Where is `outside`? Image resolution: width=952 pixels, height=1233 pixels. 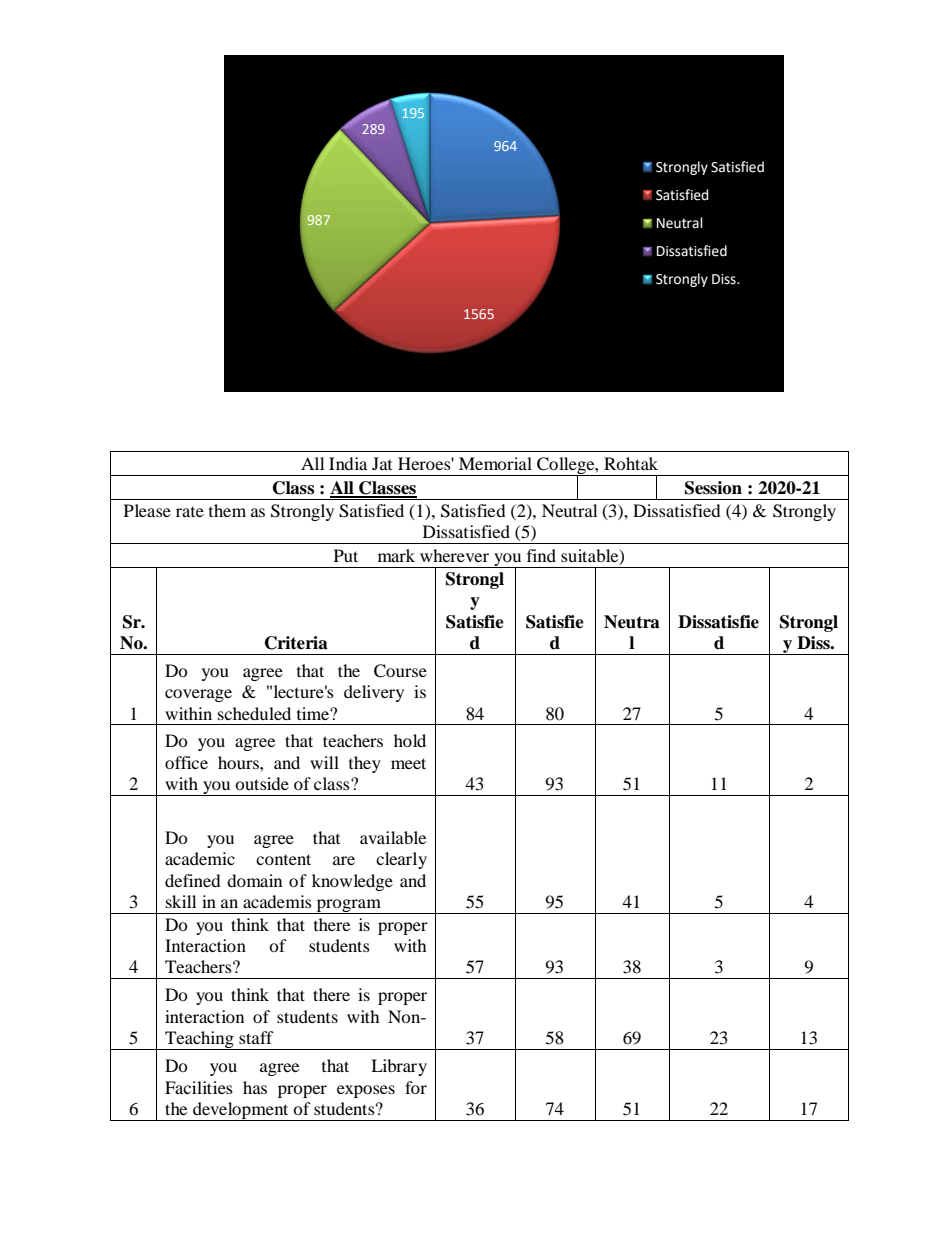 outside is located at coordinates (262, 783).
